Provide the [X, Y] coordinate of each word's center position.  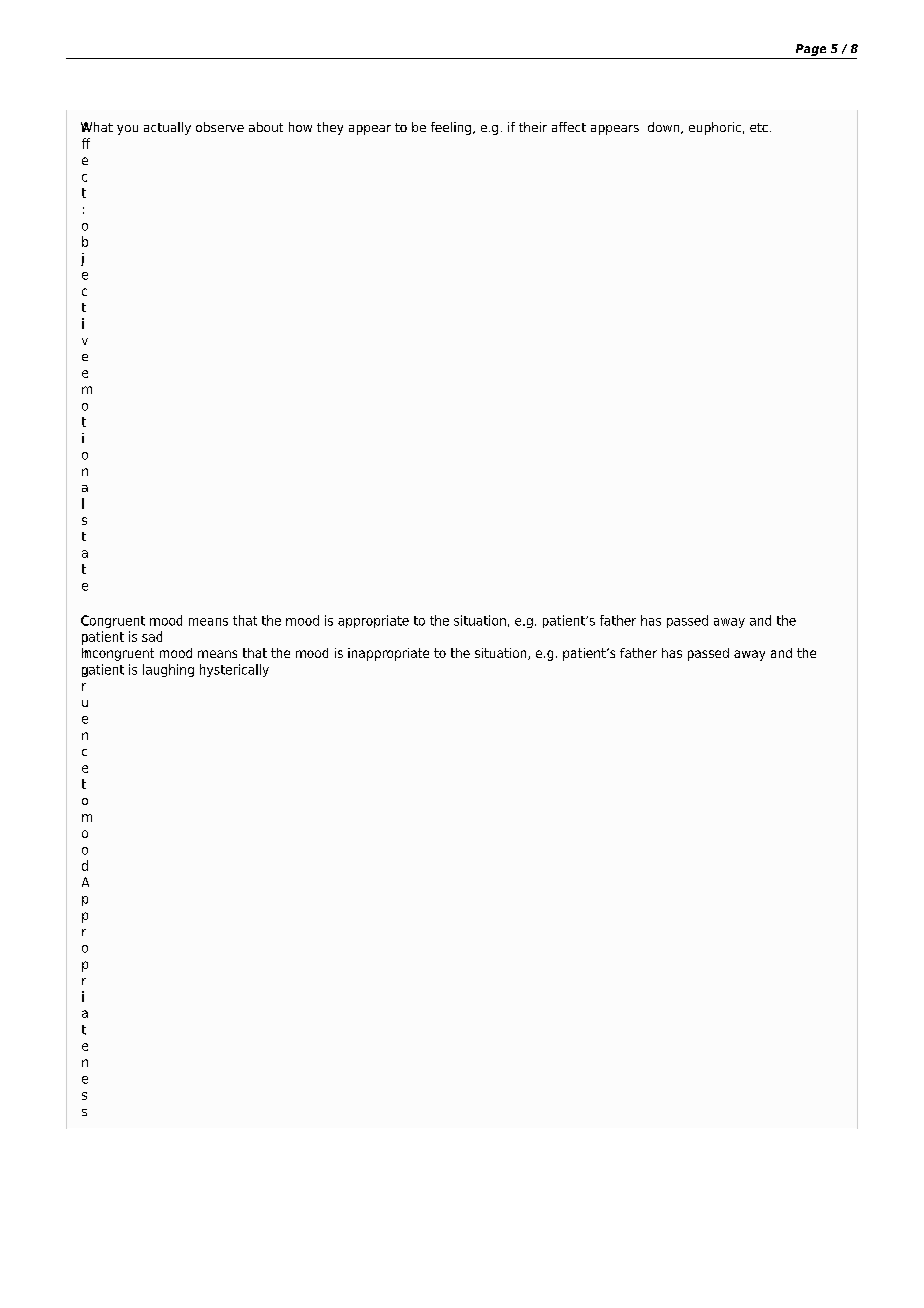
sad [152, 636]
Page [811, 50]
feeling [451, 128]
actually [167, 128]
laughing [168, 670]
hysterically [234, 670]
